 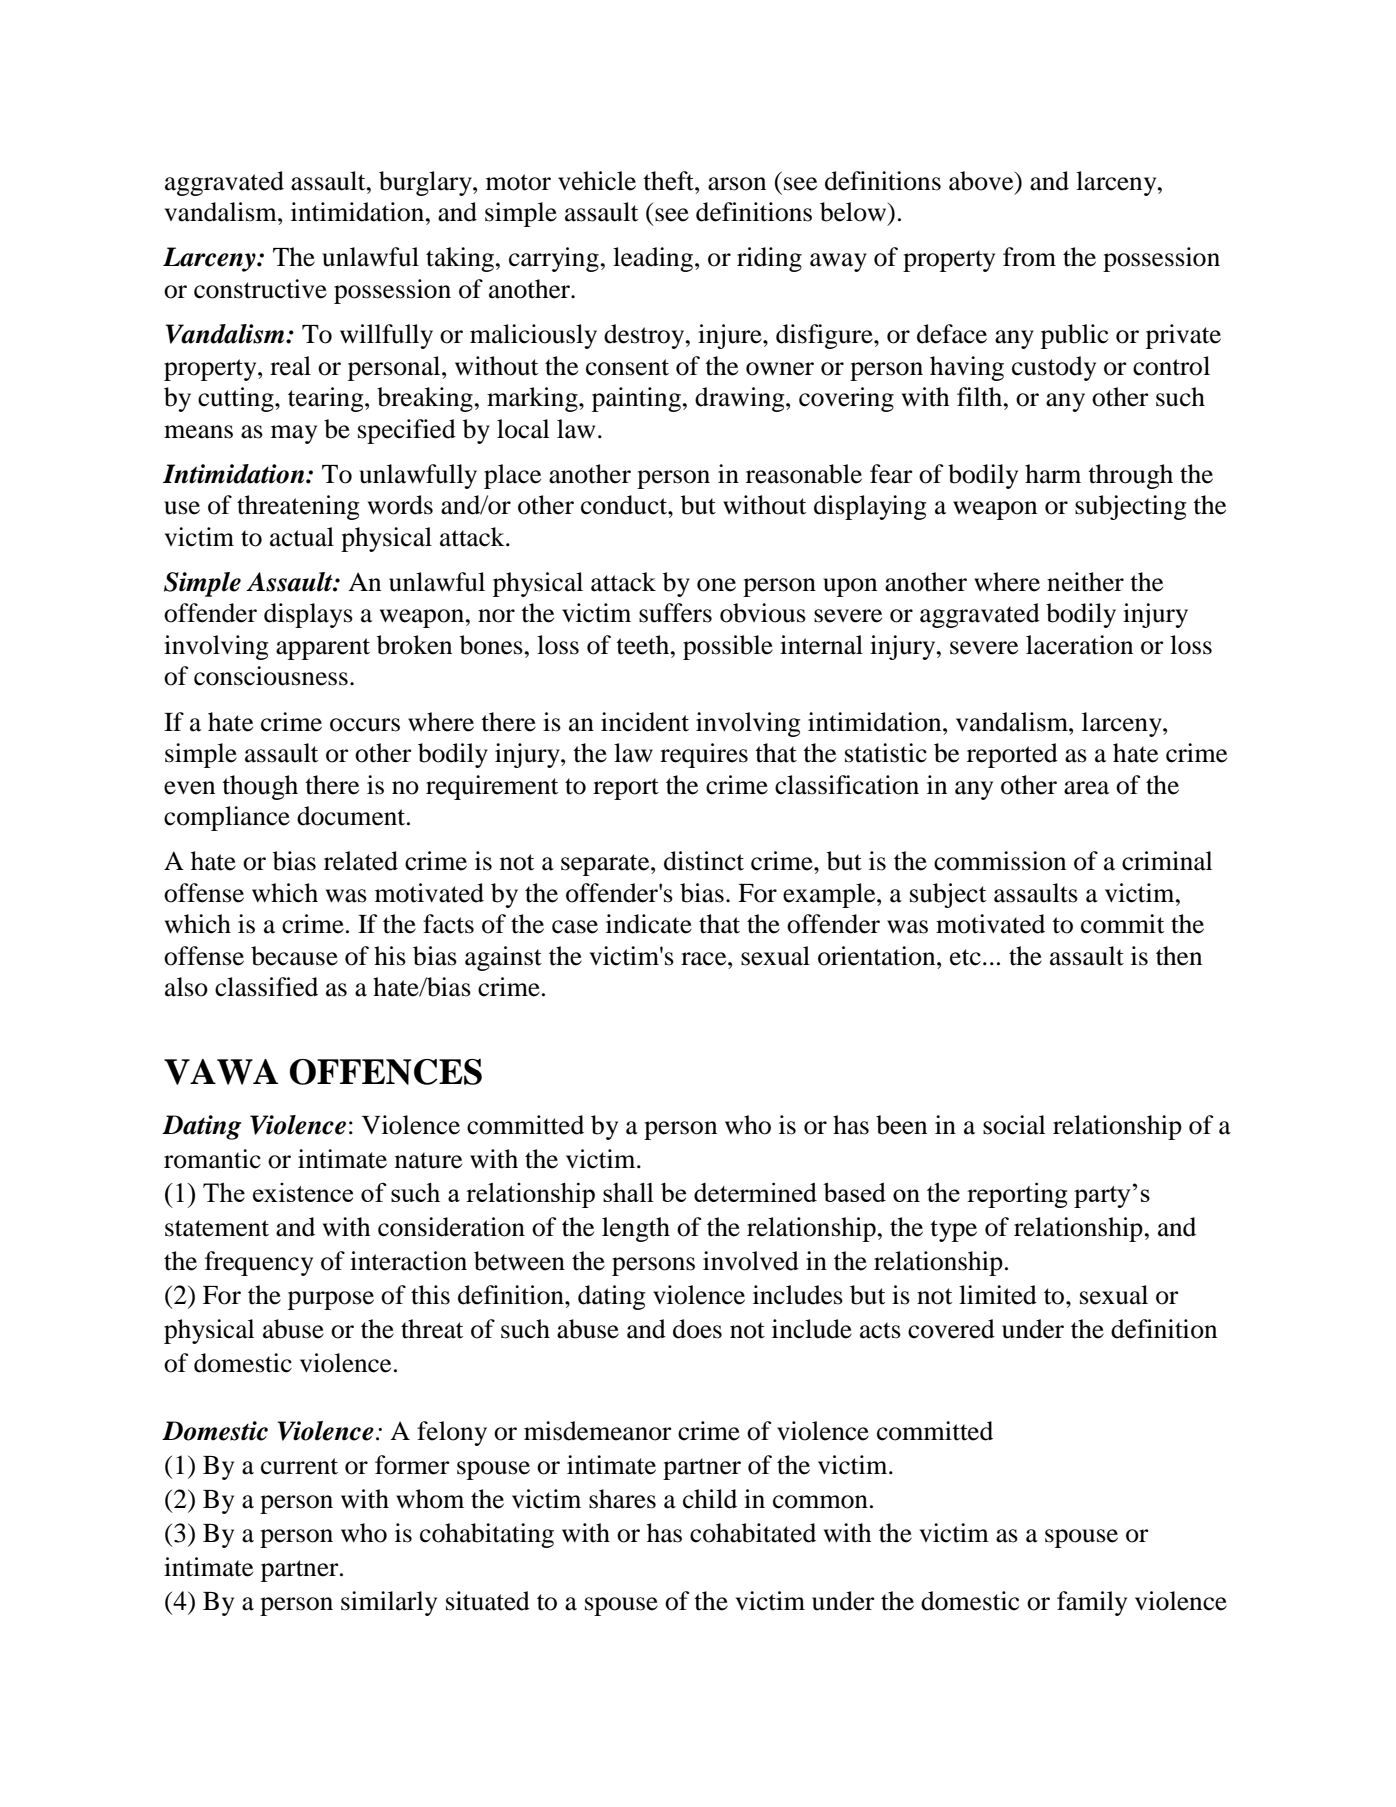 I want to click on similarly, so click(x=389, y=1603).
